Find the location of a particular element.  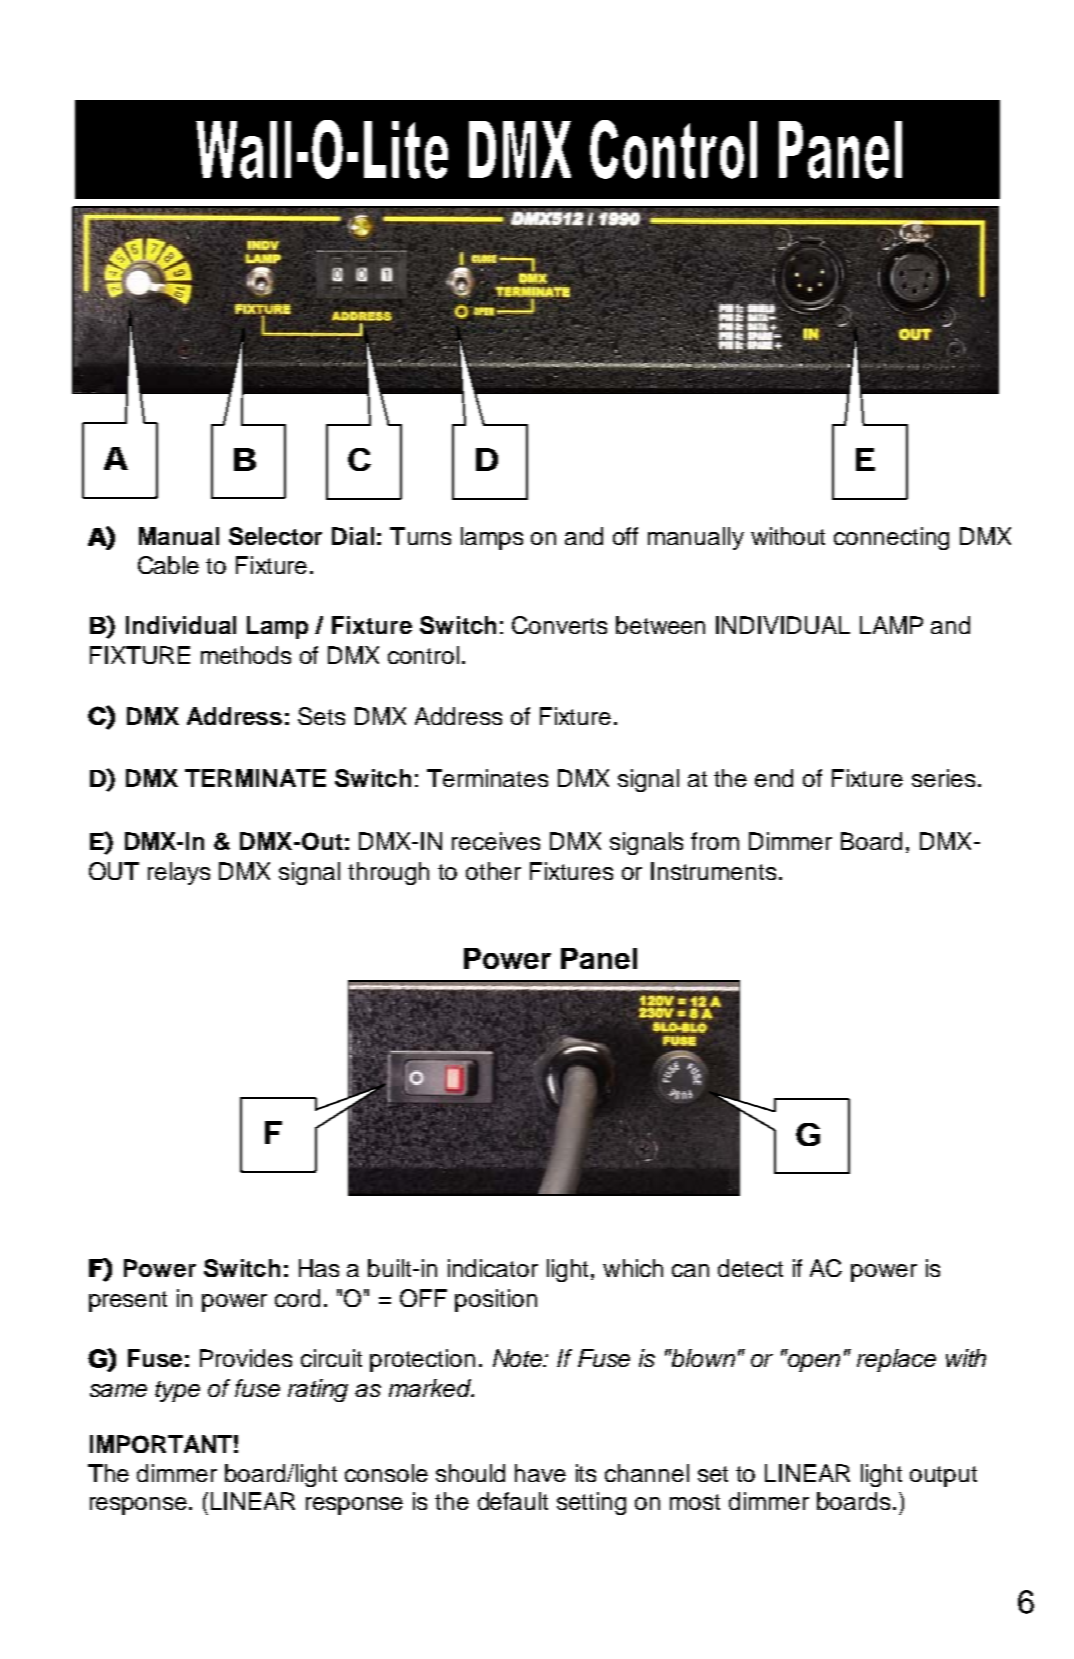

Instruments is located at coordinates (713, 871).
